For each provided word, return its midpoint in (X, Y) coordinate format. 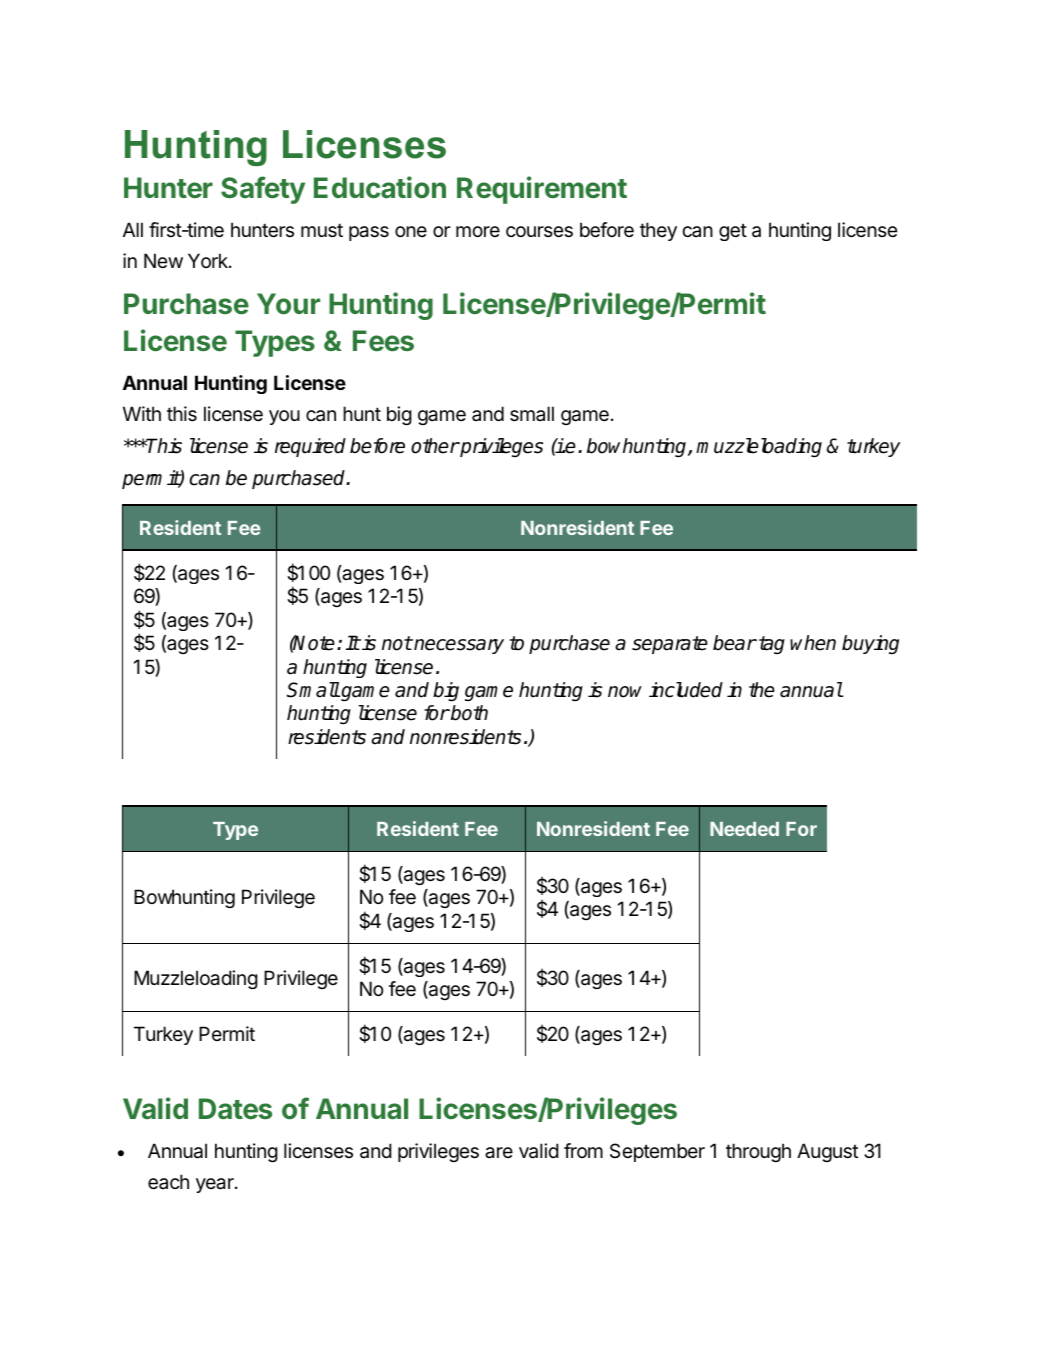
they (658, 231)
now (625, 692)
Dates (235, 1108)
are (499, 1153)
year (216, 1185)
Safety (263, 190)
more (478, 231)
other (435, 446)
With (142, 413)
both (468, 713)
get (733, 232)
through (758, 1152)
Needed (744, 829)
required (310, 447)
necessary (458, 646)
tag (772, 645)
